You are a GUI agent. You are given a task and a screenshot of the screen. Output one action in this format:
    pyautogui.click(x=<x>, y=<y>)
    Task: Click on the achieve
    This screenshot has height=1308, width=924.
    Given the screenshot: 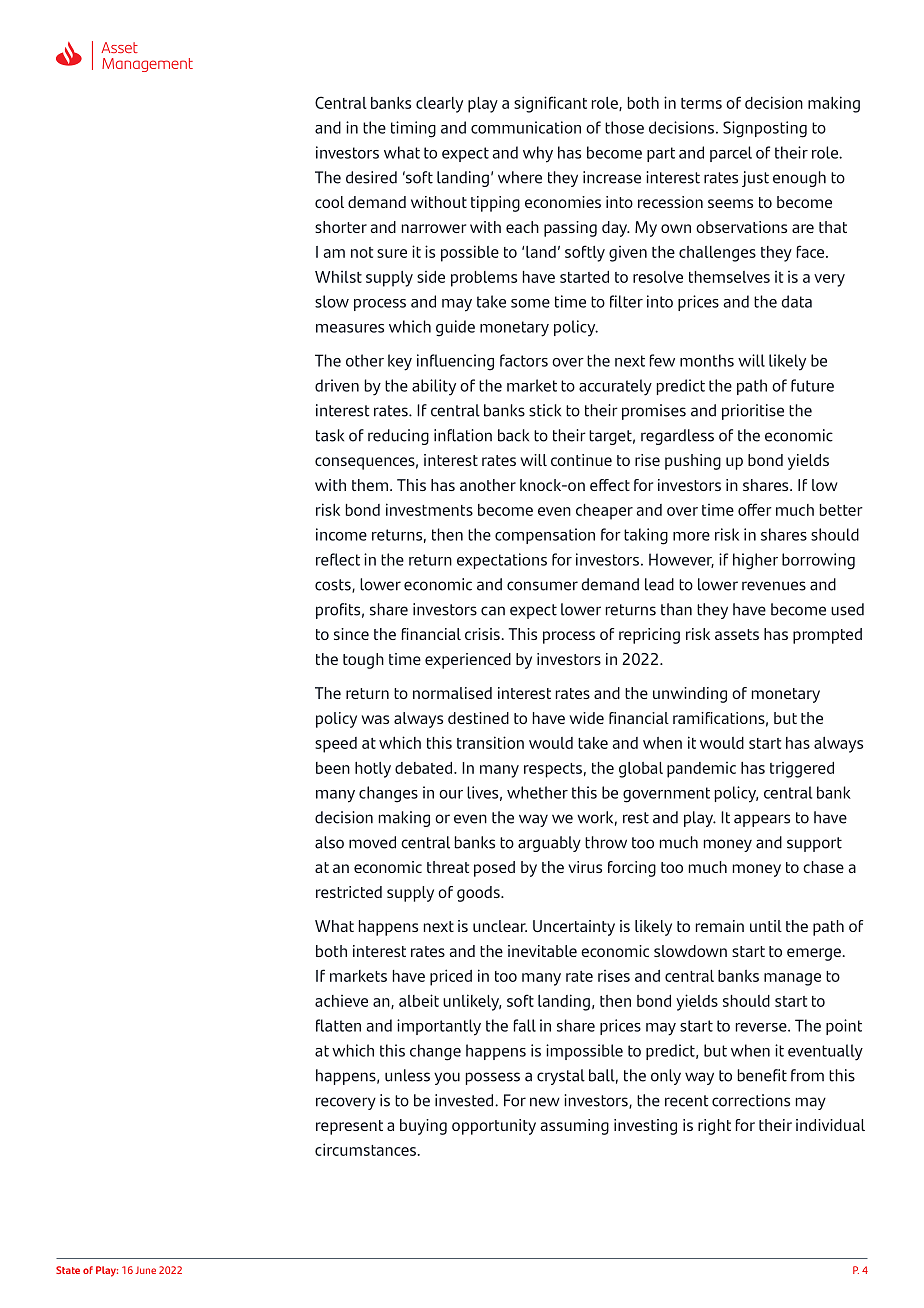 What is the action you would take?
    pyautogui.click(x=341, y=1001)
